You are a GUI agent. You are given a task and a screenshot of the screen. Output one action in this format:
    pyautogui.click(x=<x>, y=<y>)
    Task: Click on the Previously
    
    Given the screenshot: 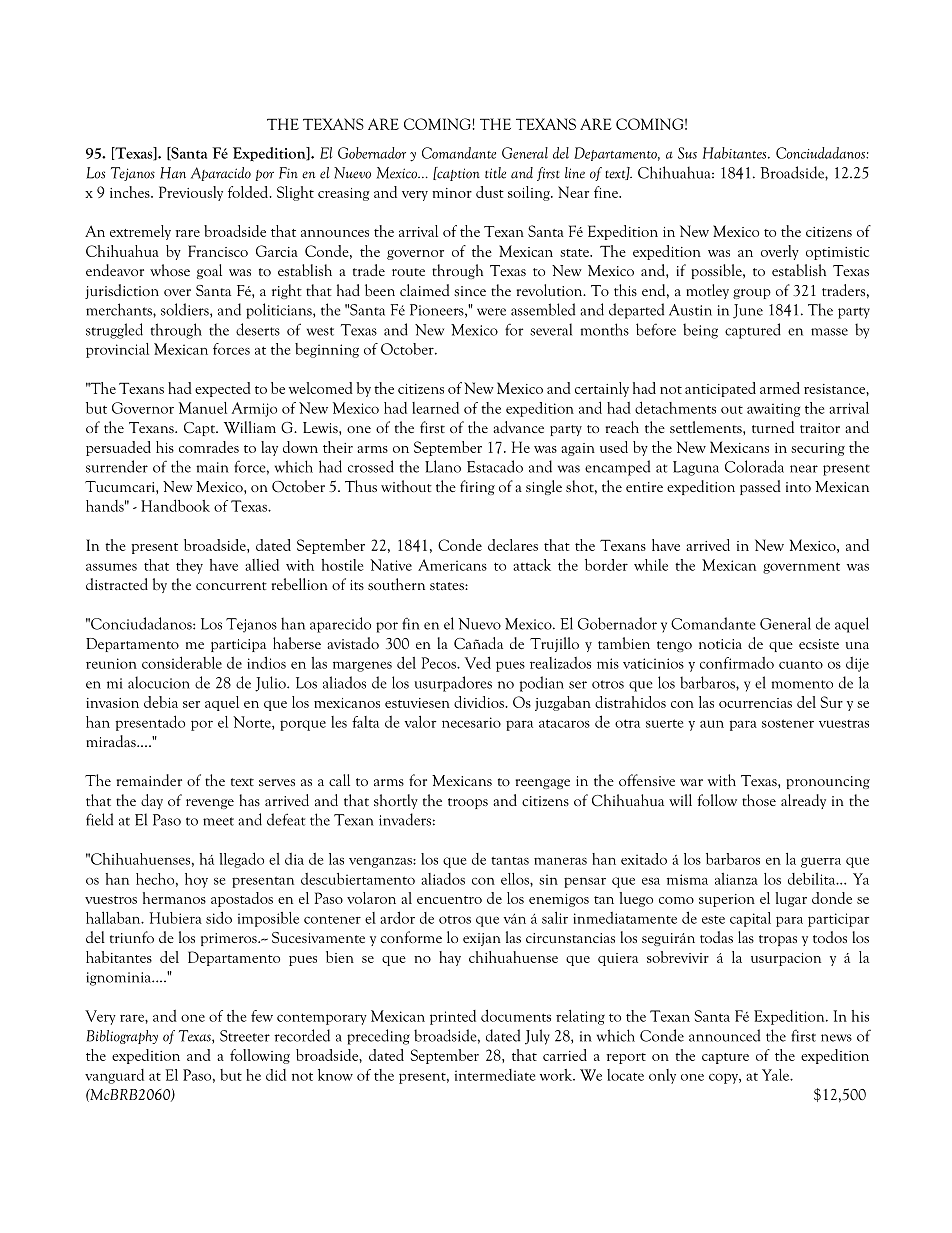 What is the action you would take?
    pyautogui.click(x=191, y=193)
